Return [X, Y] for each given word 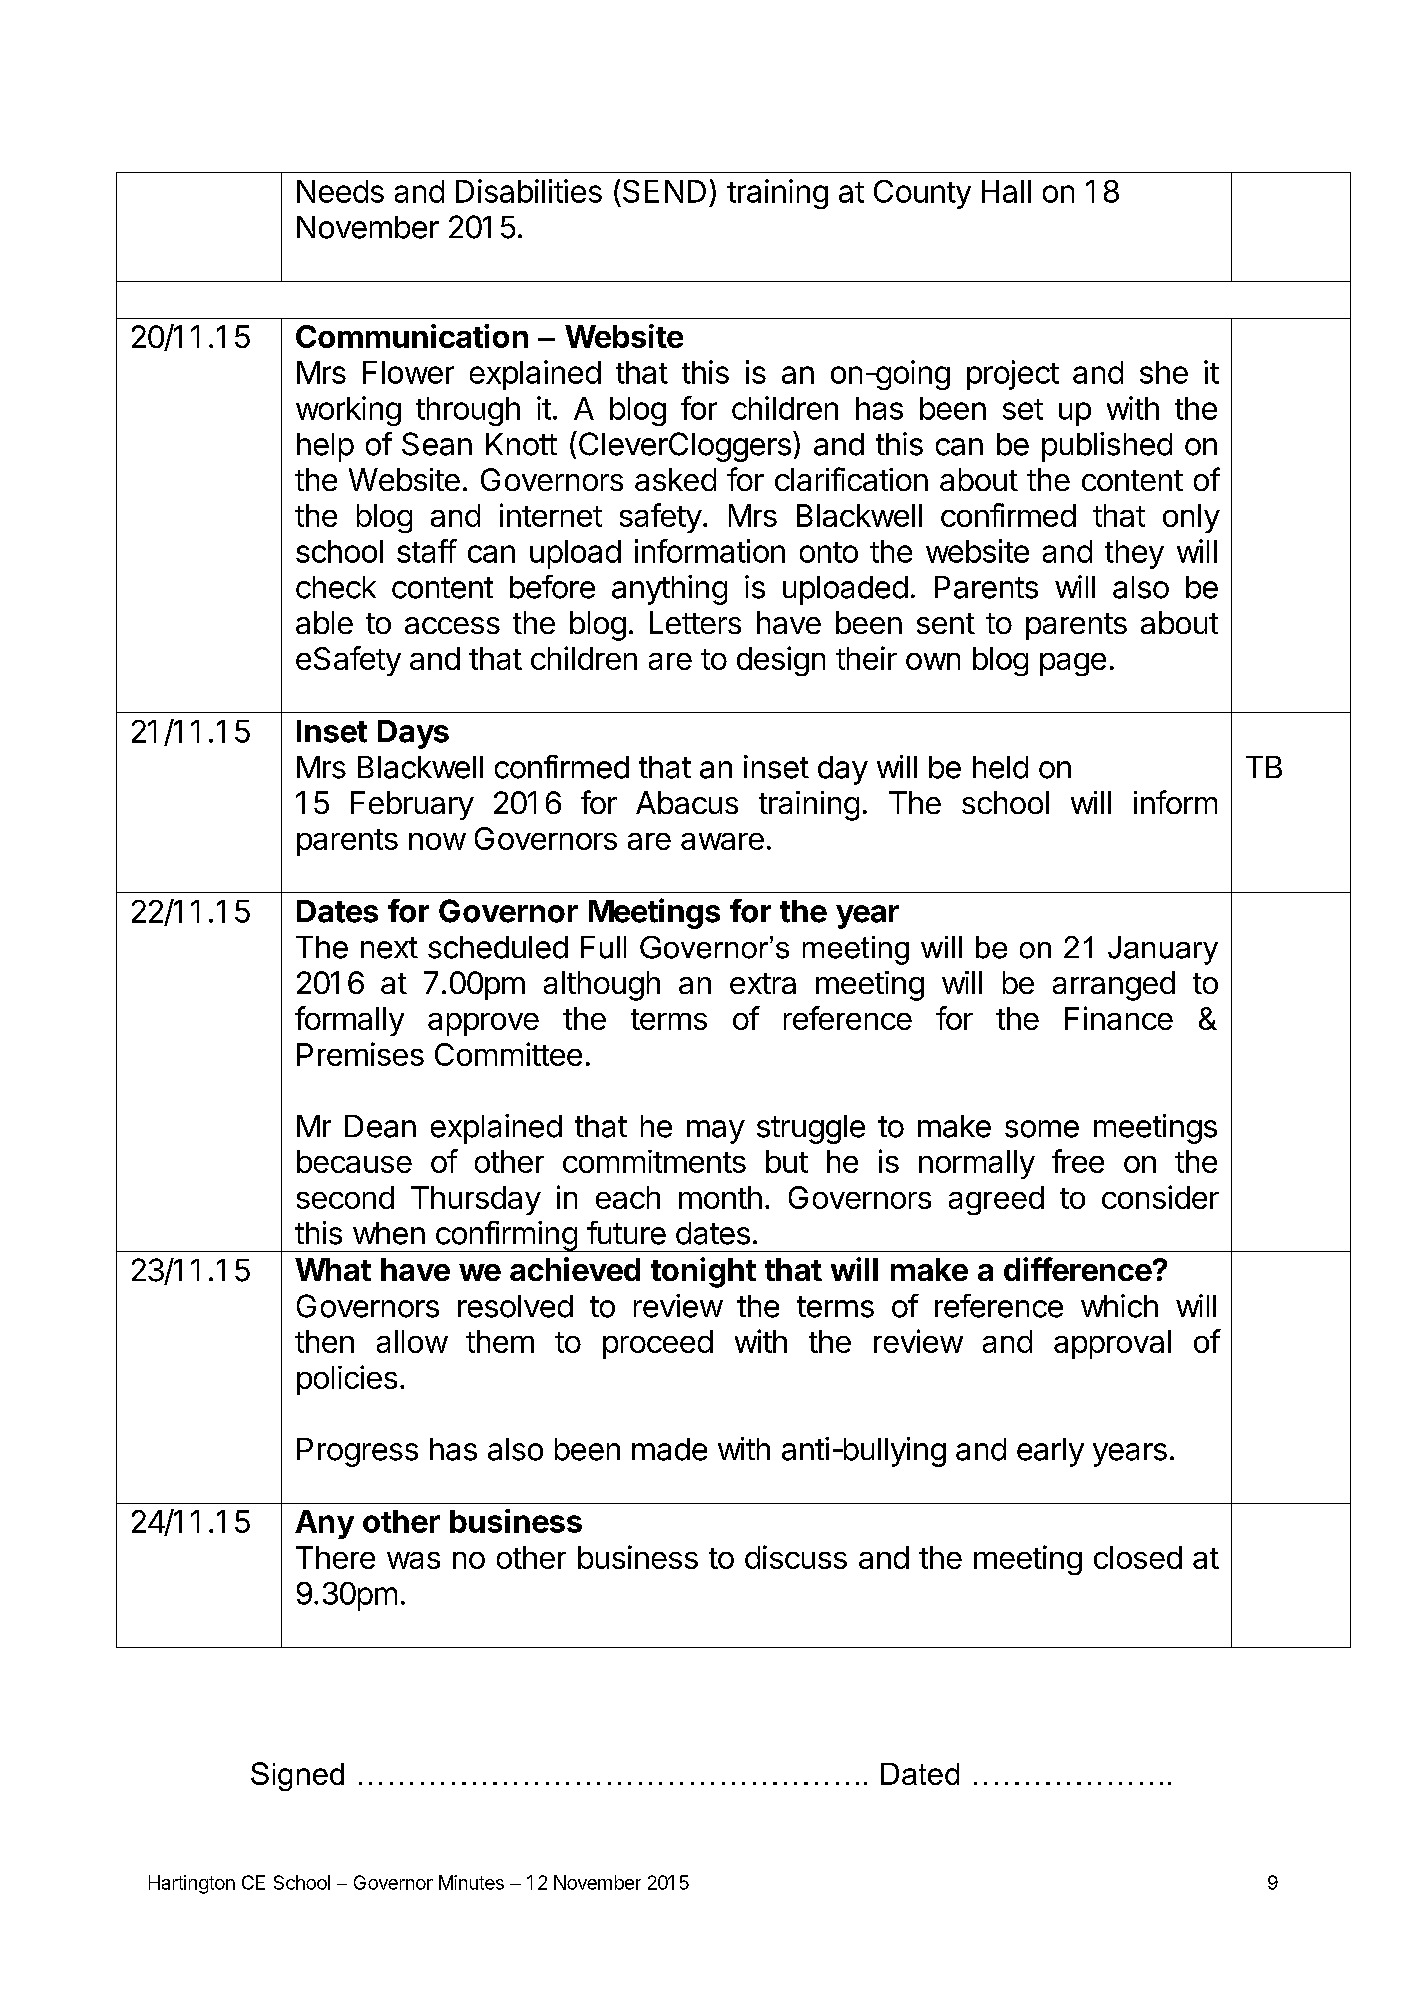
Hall [1006, 191]
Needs [340, 191]
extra [763, 983]
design [781, 661]
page [1073, 664]
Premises [360, 1054]
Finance [1119, 1018]
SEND [664, 191]
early [1050, 1452]
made [669, 1449]
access [452, 625]
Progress [357, 1452]
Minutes [471, 1882]
